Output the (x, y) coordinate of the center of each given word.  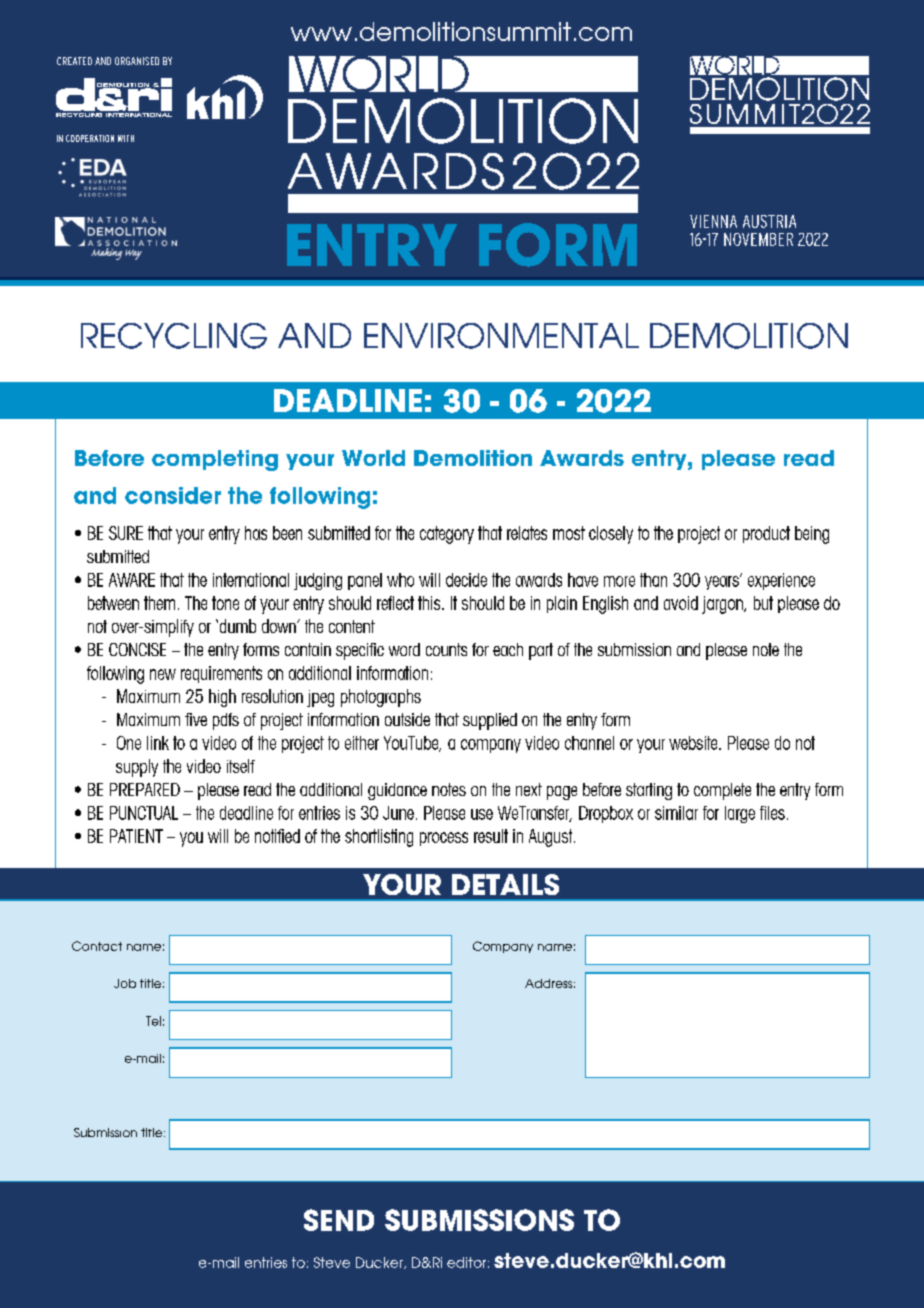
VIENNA (713, 221)
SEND (339, 1220)
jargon (723, 605)
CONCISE (137, 649)
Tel (153, 1021)
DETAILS (505, 884)
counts (446, 649)
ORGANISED (137, 61)
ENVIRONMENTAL (501, 336)
